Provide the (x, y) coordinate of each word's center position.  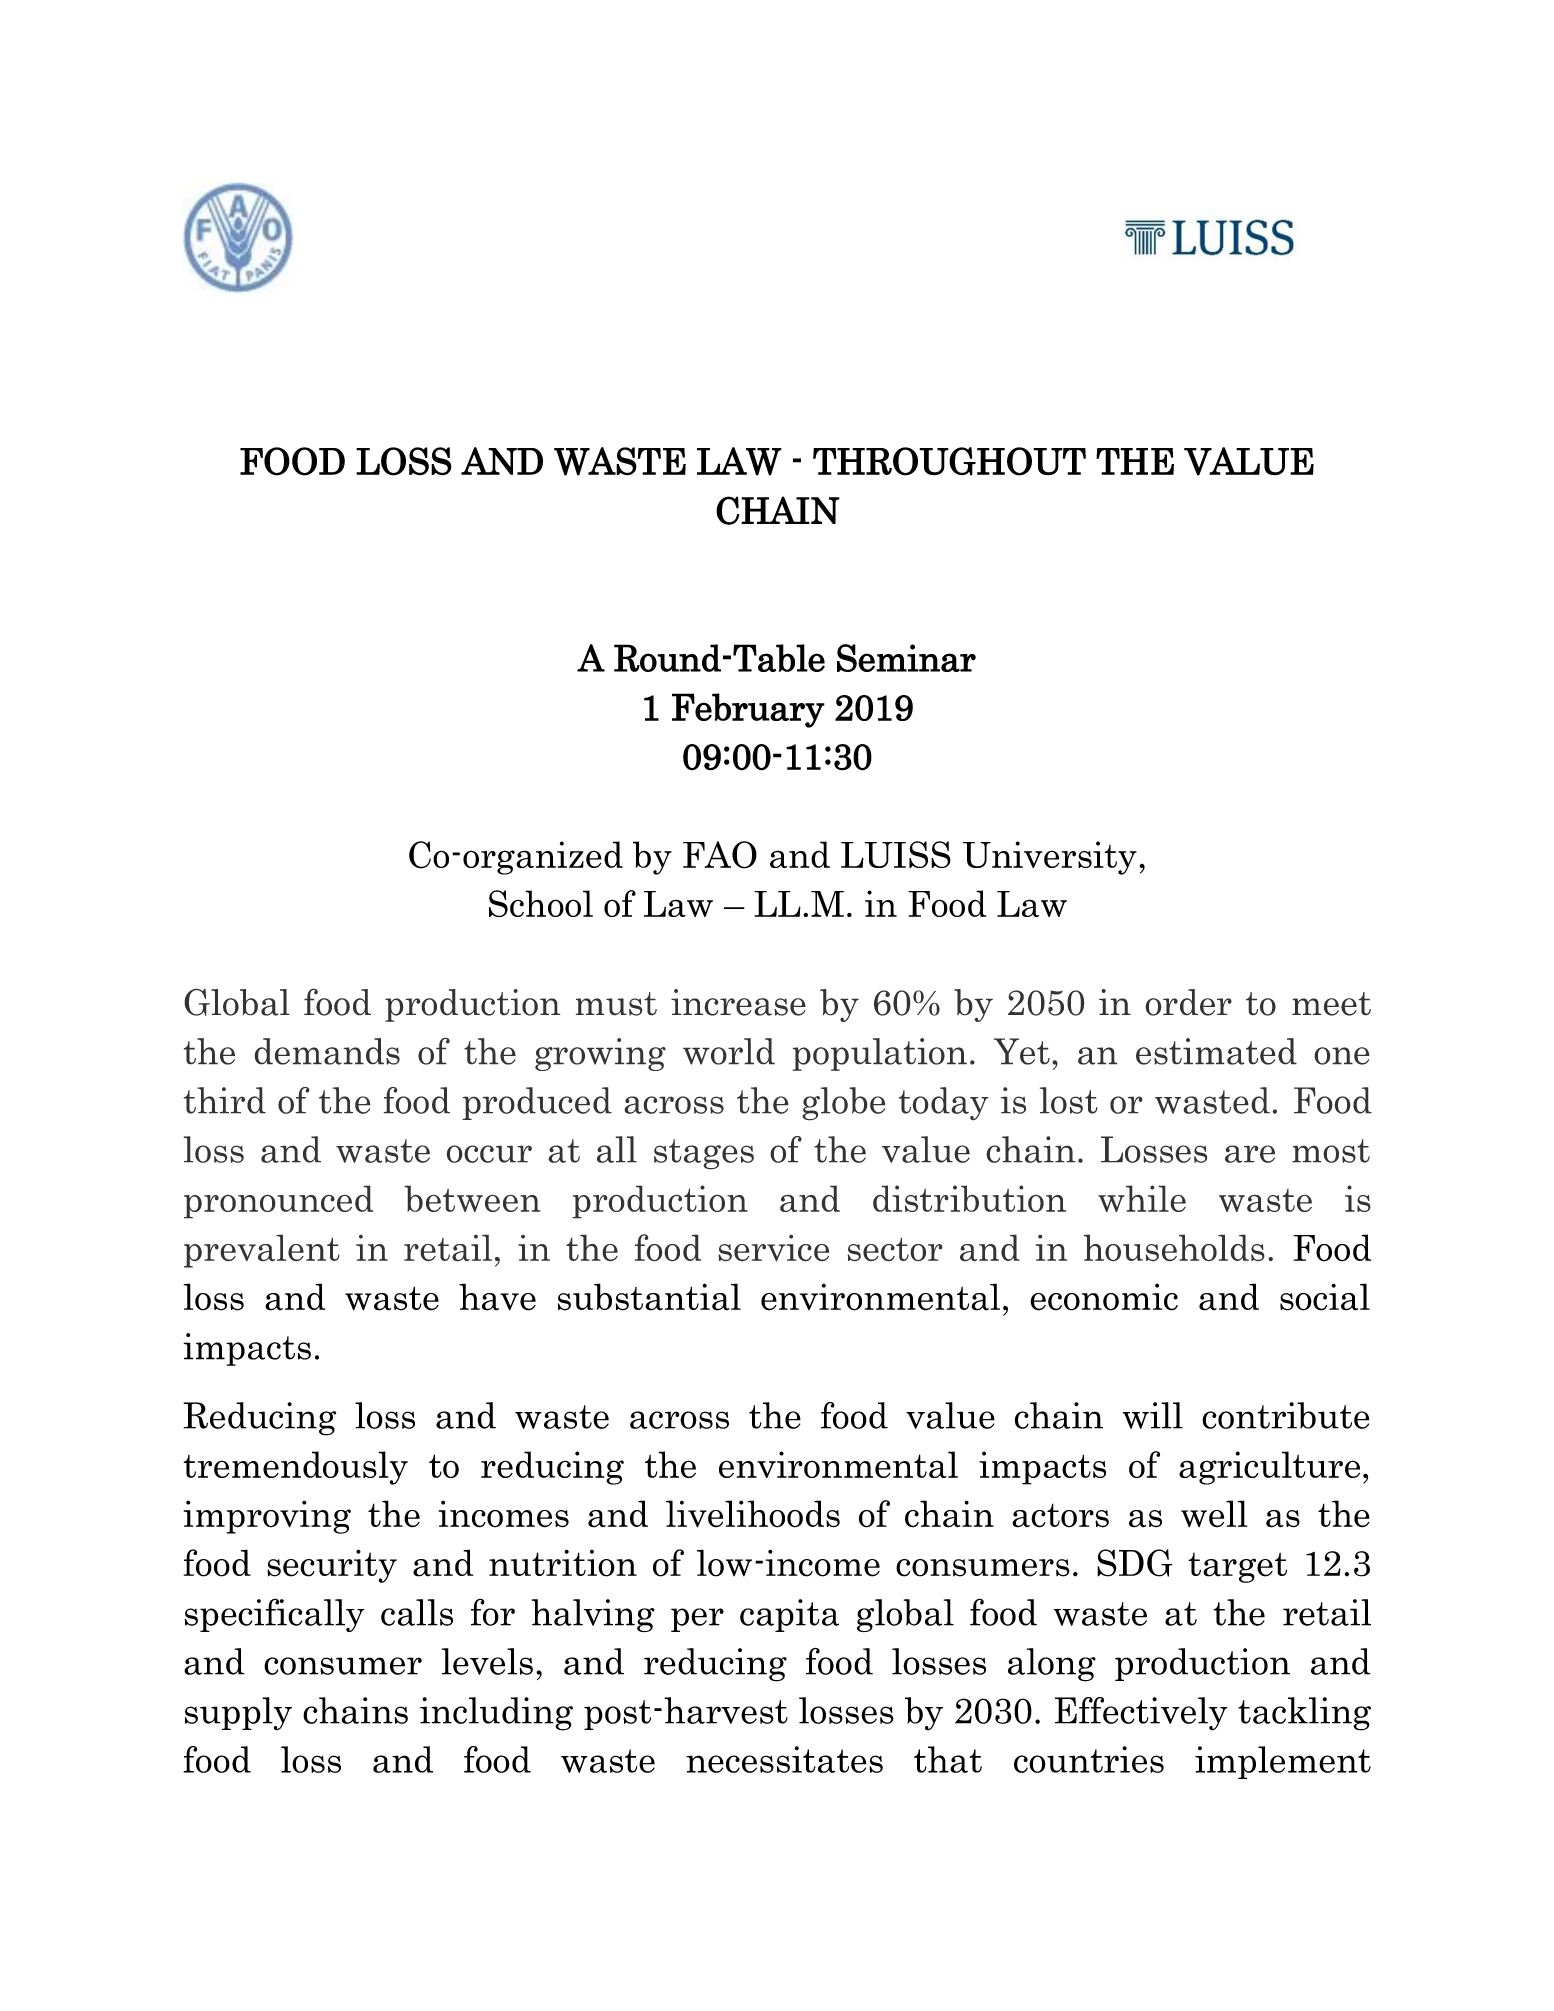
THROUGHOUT (949, 461)
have (497, 1297)
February (748, 710)
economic (1104, 1297)
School (541, 903)
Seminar (906, 658)
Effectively (1141, 1714)
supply (238, 1714)
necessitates (784, 1759)
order (1188, 1002)
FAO (720, 855)
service (773, 1248)
